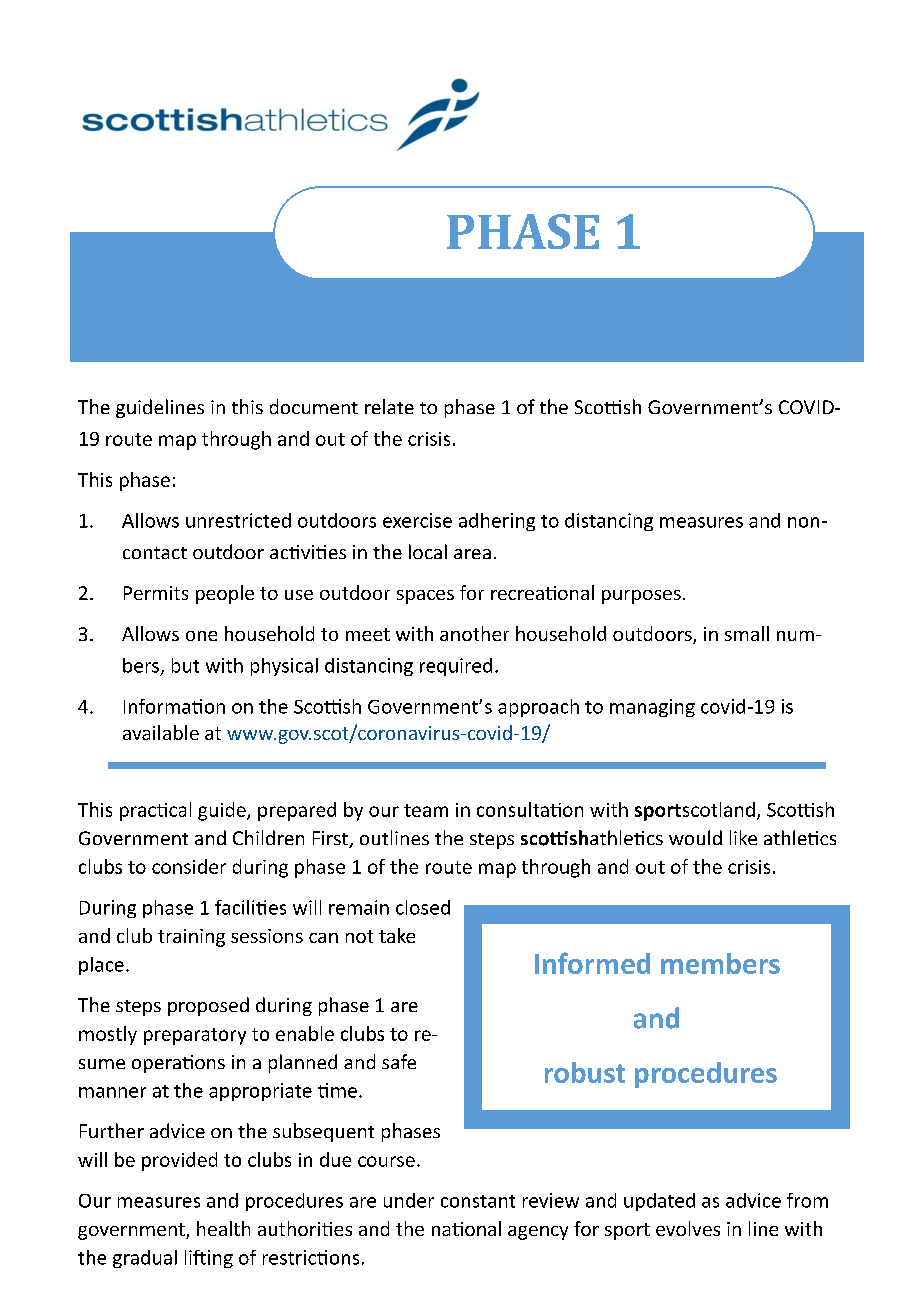 This image has height=1308, width=924. I want to click on national, so click(466, 1228).
